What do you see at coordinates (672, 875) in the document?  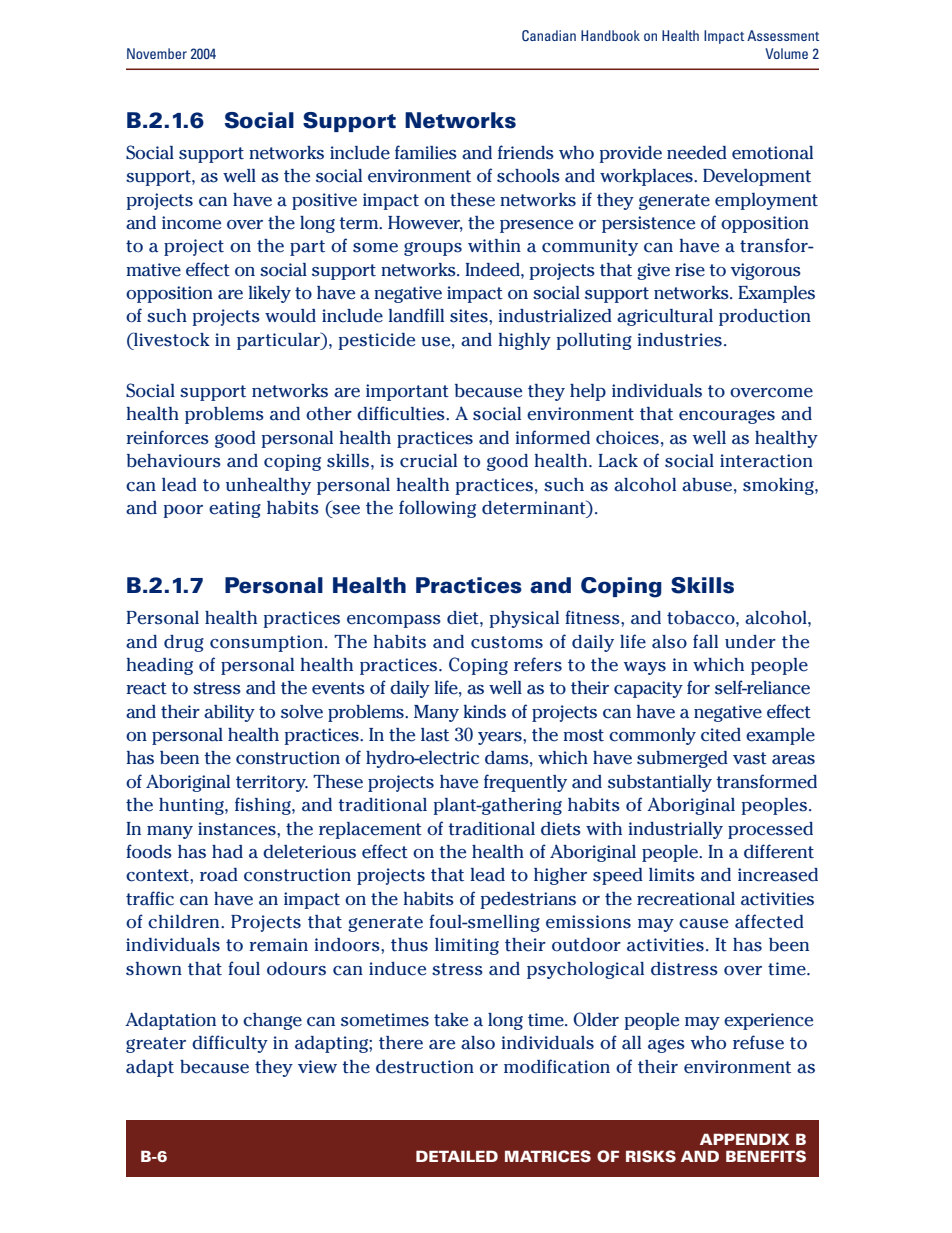 I see `limits` at bounding box center [672, 875].
